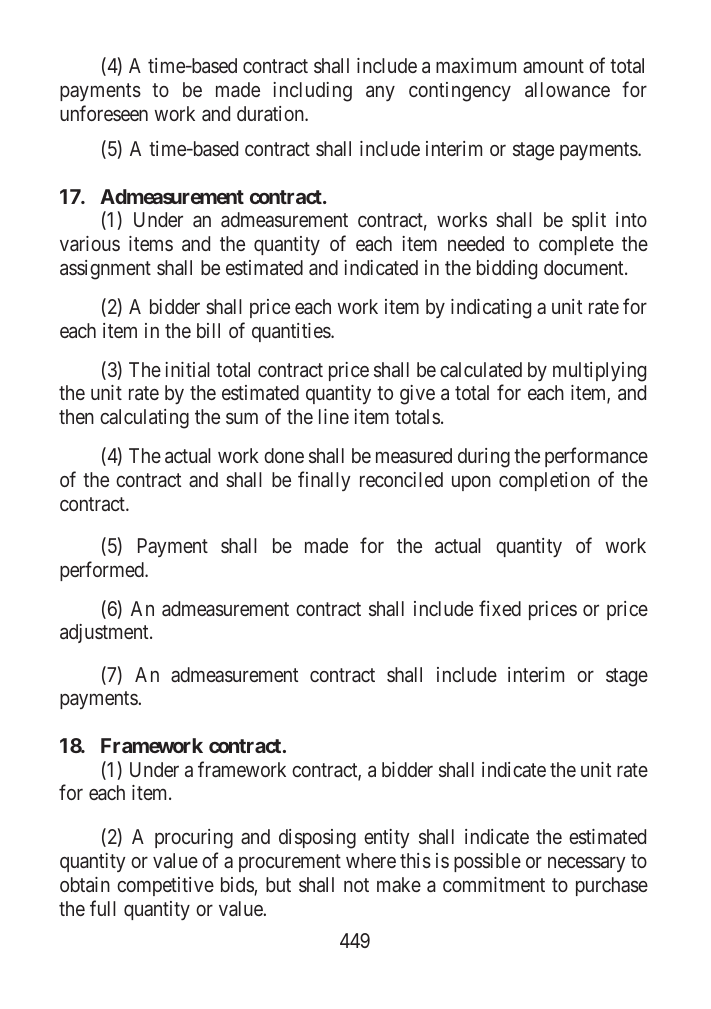 The width and height of the screenshot is (711, 1009). I want to click on allowance, so click(567, 89).
